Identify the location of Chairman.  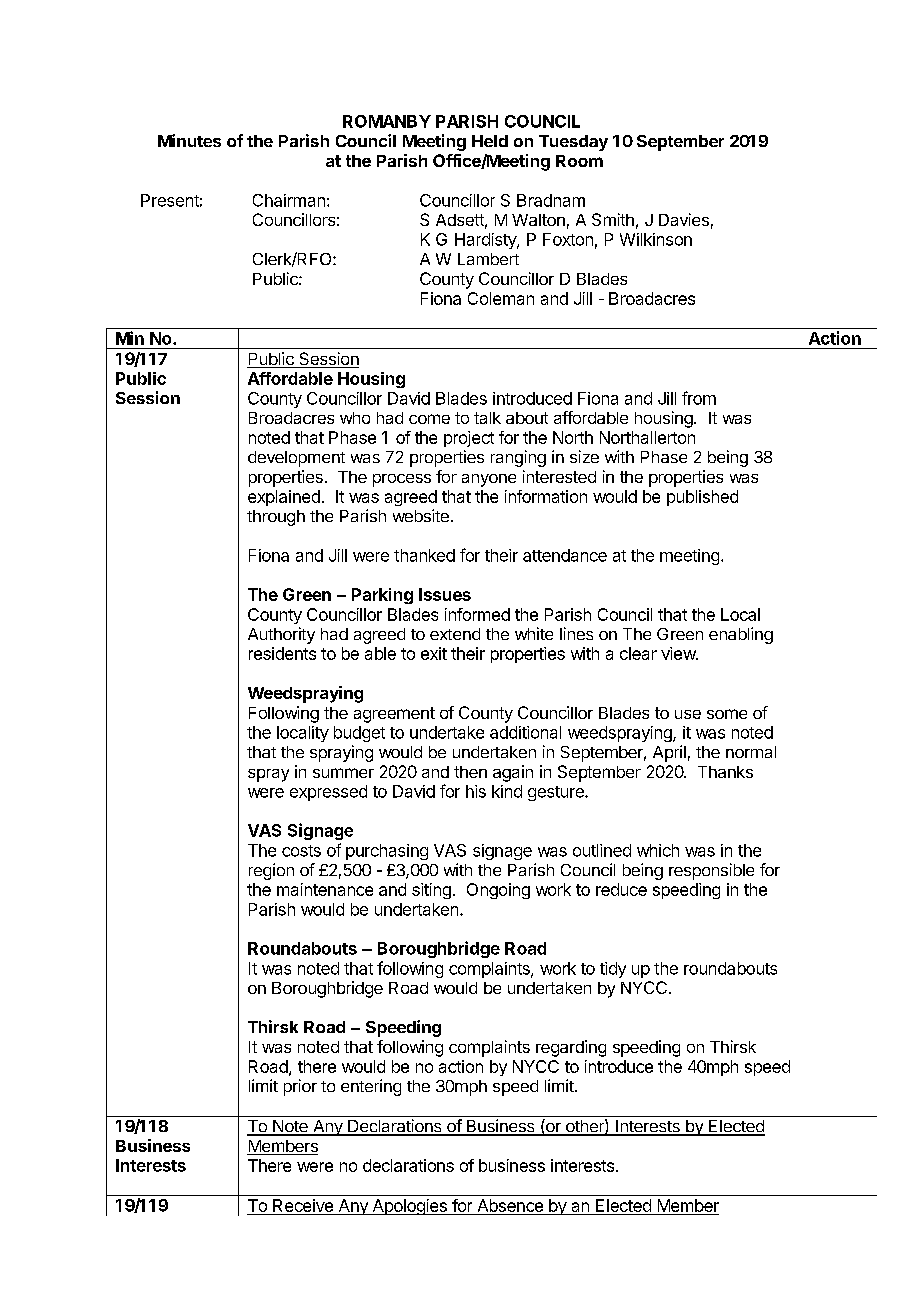
(289, 200).
